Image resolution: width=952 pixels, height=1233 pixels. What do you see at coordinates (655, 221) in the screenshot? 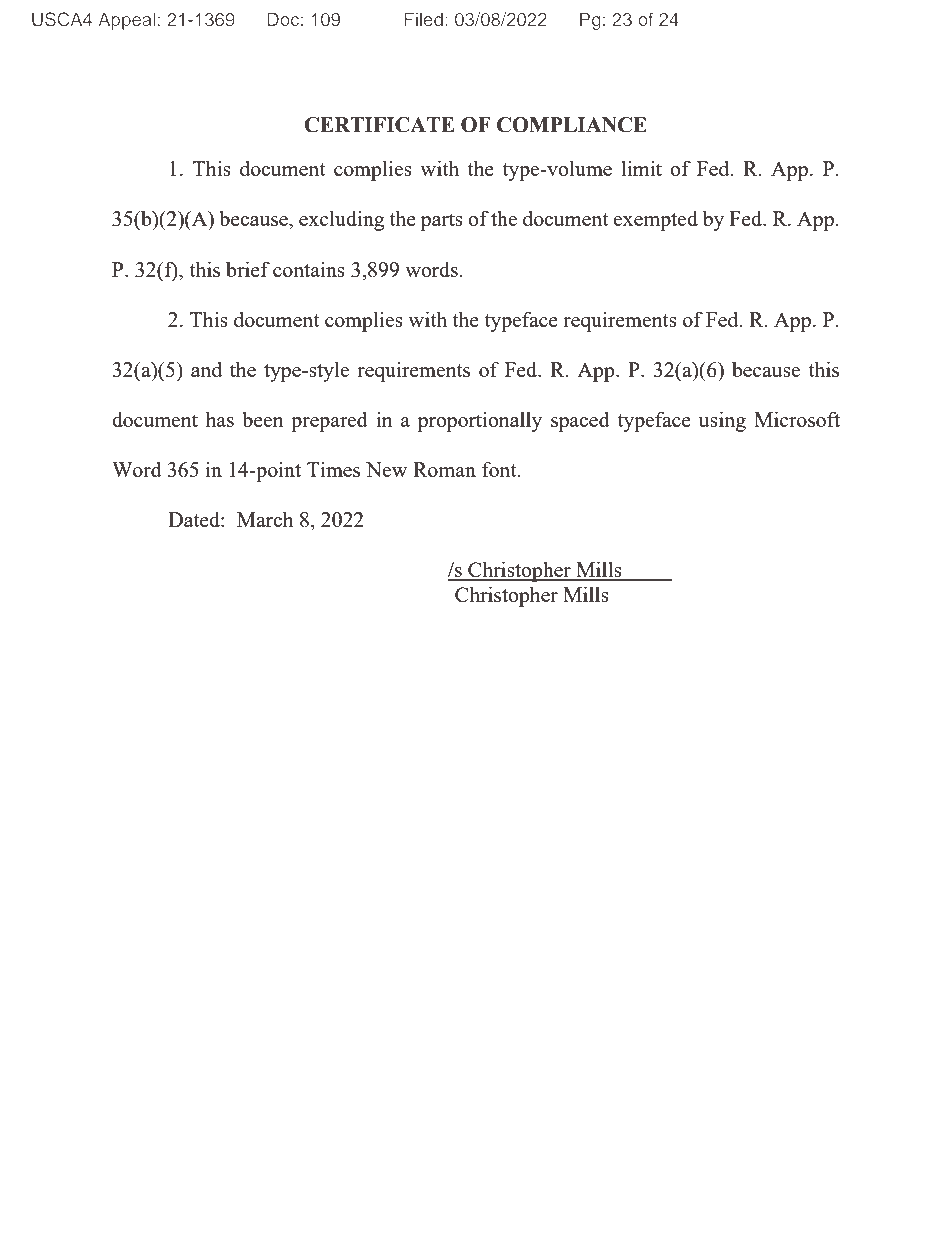
I see `exempted` at bounding box center [655, 221].
